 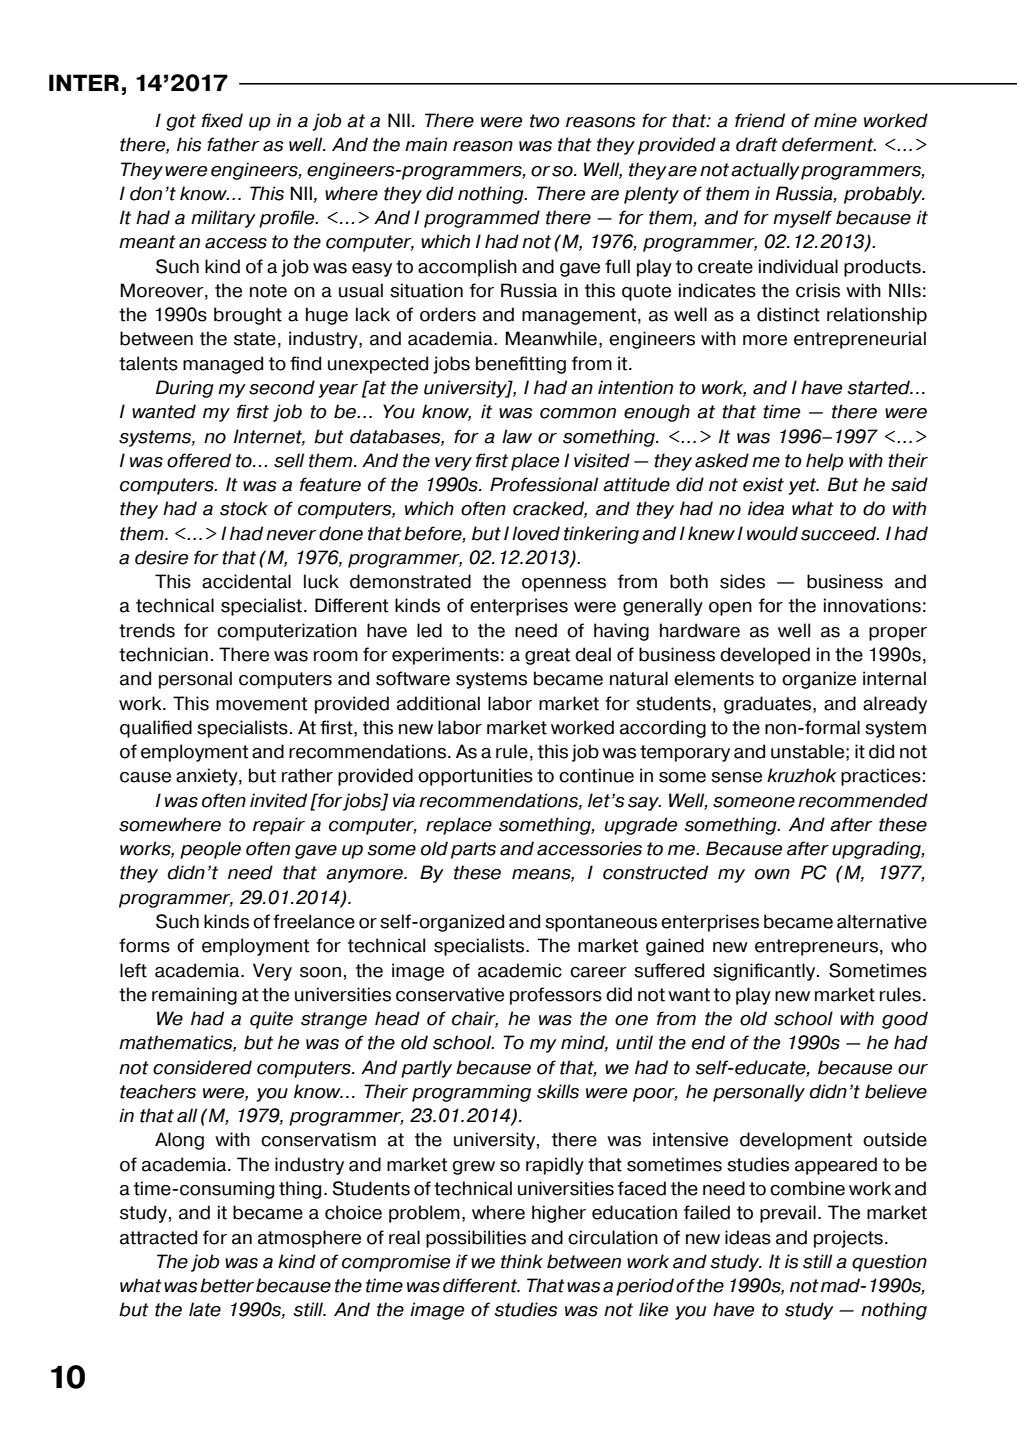 What do you see at coordinates (829, 144) in the page?
I see `deferment` at bounding box center [829, 144].
